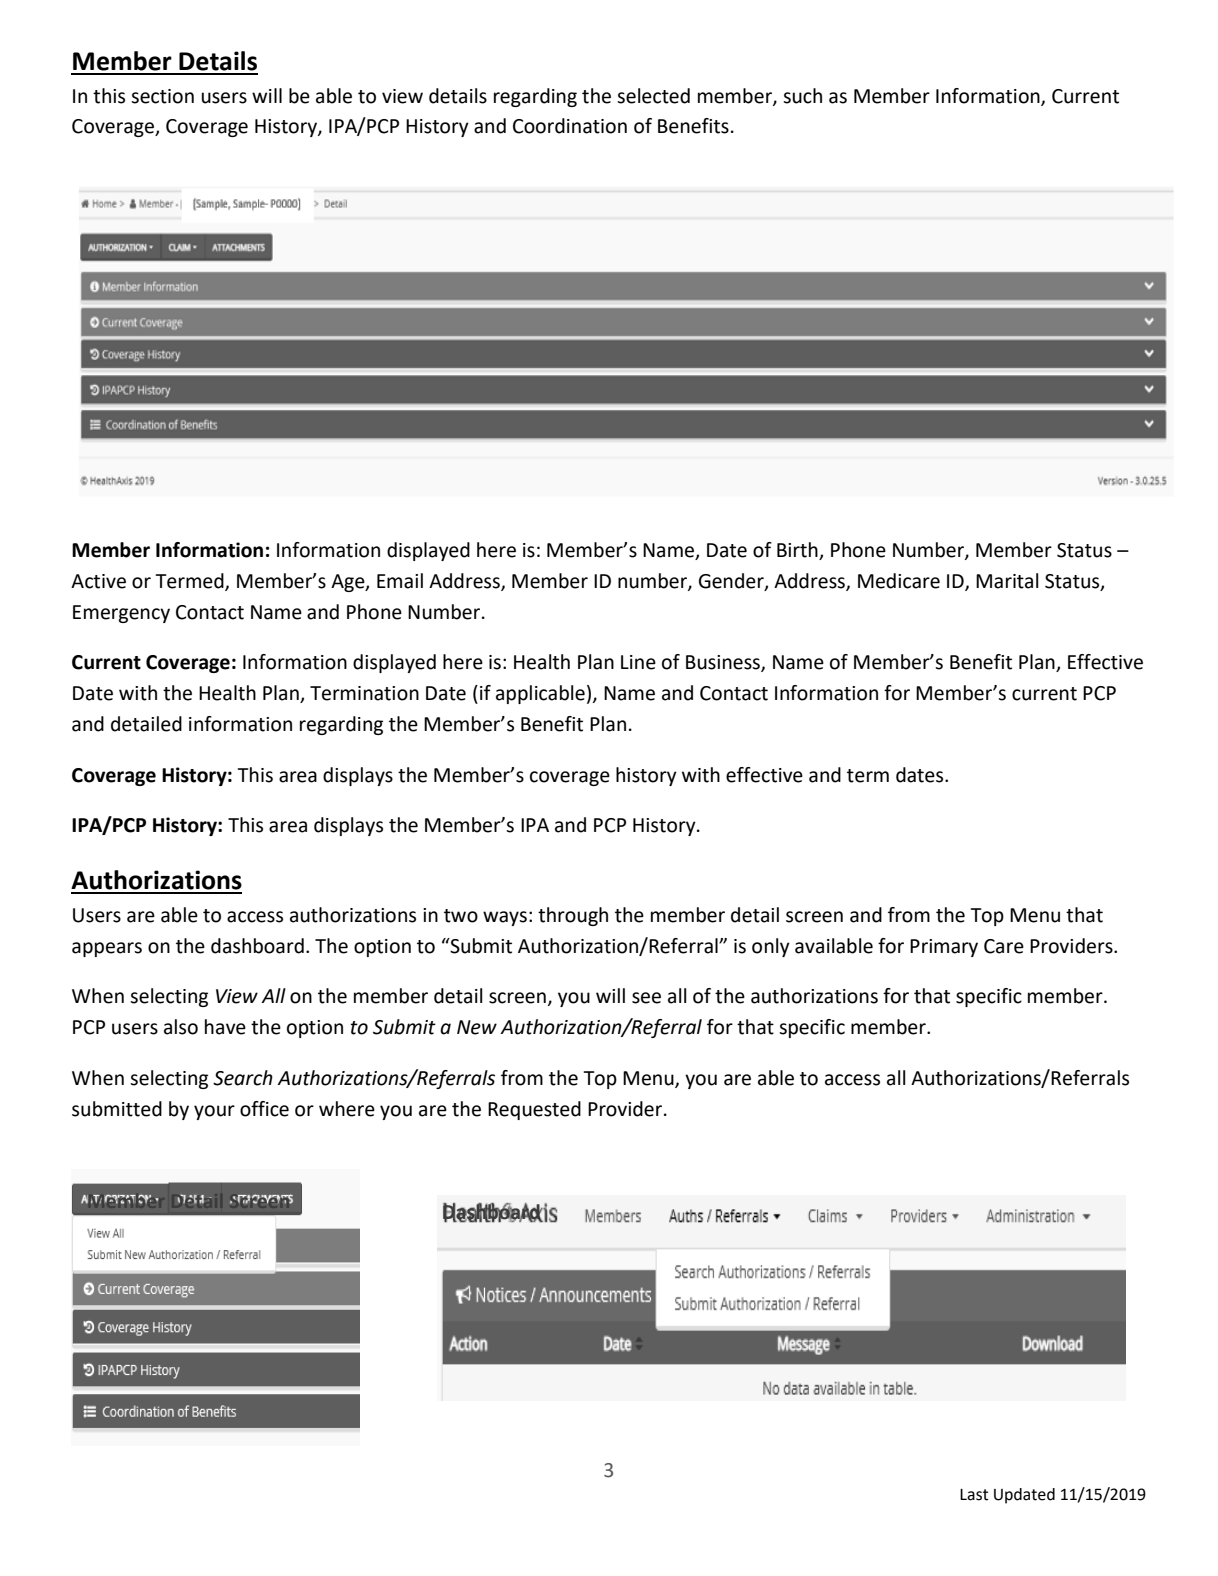 The width and height of the screenshot is (1218, 1576). I want to click on Primary, so click(944, 948).
